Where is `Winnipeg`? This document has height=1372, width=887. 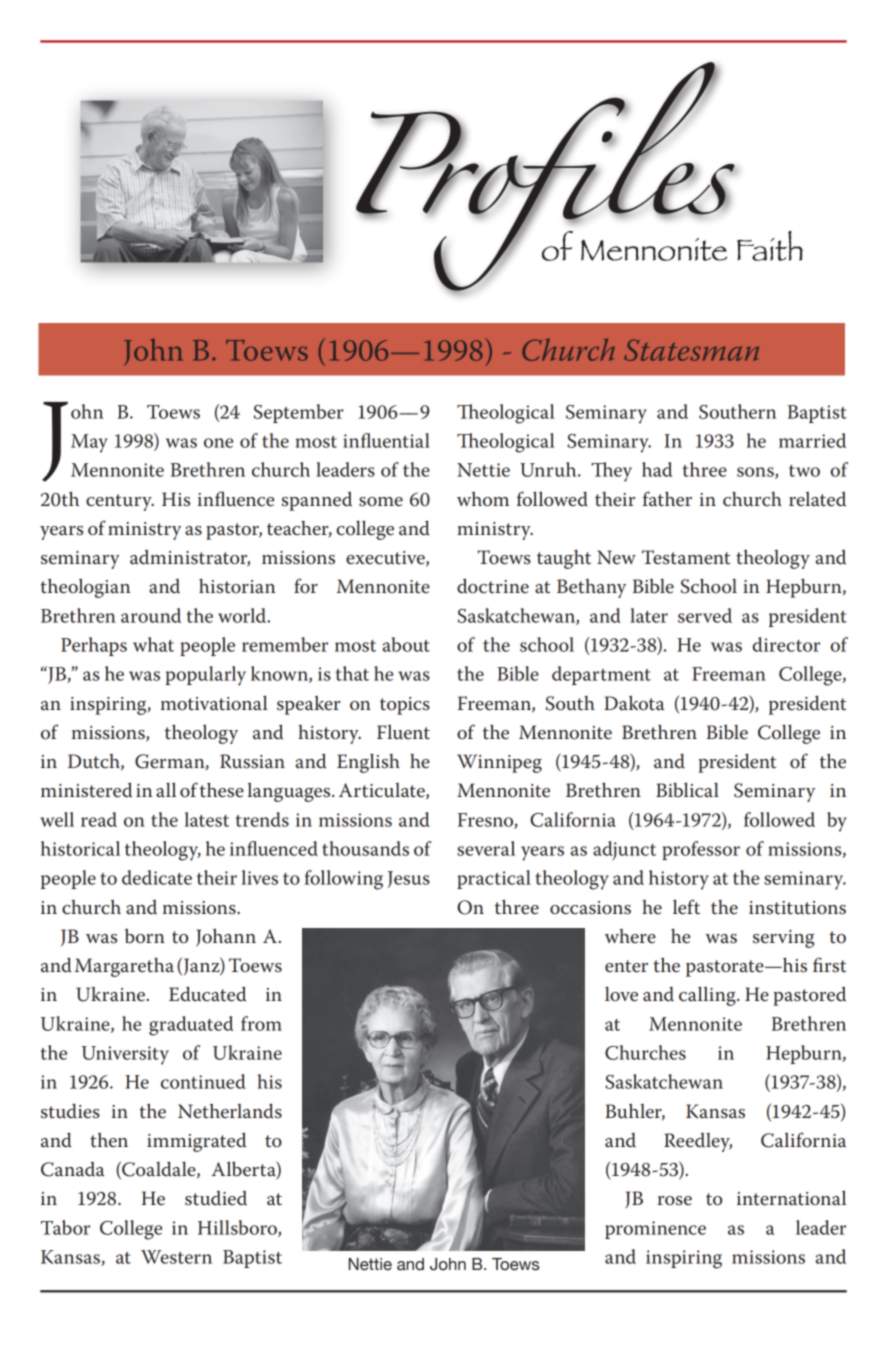
Winnipeg is located at coordinates (499, 763).
